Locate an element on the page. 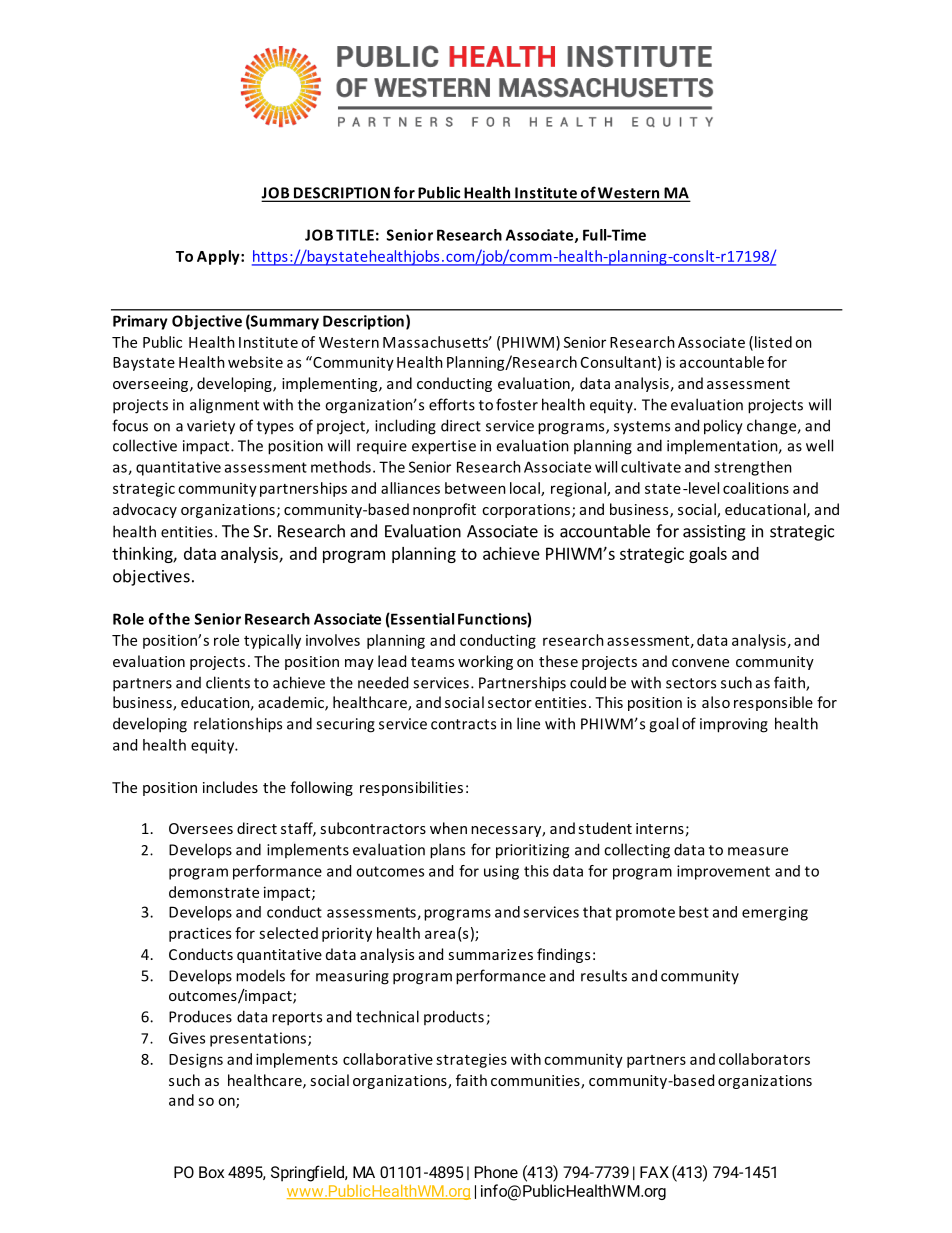 The width and height of the image is (952, 1233). Primary is located at coordinates (140, 322).
